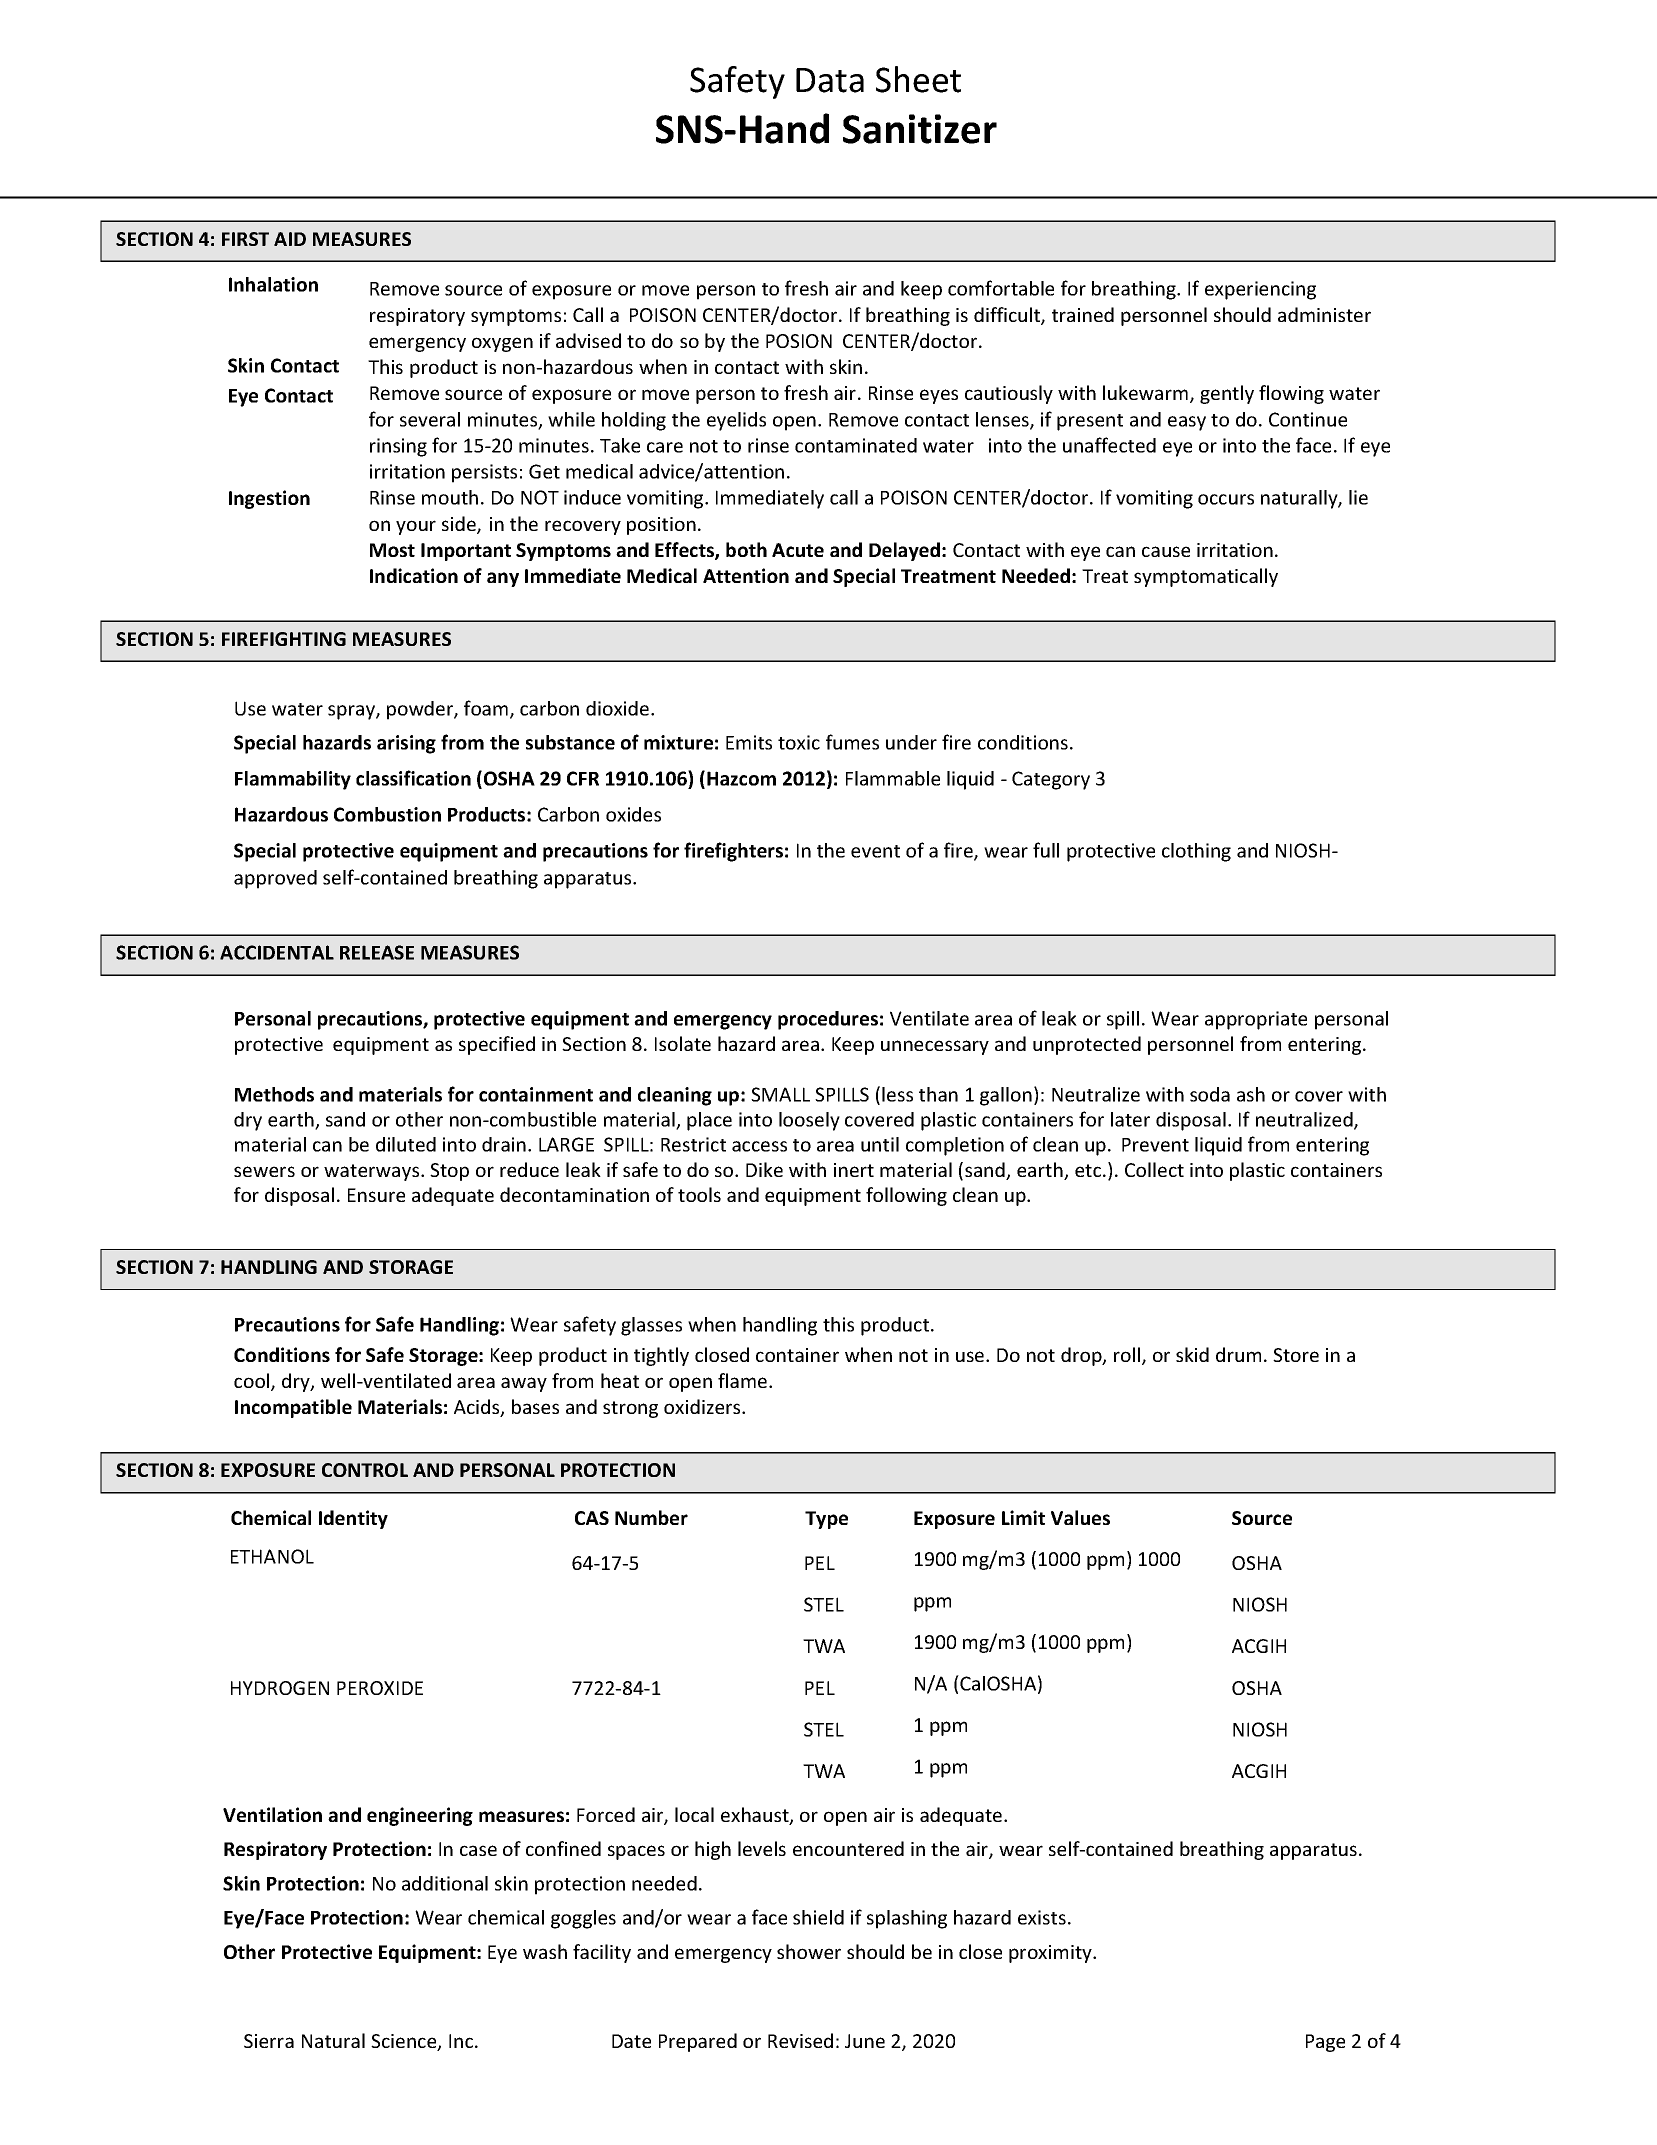 This page has width=1657, height=2145. I want to click on Values, so click(1080, 1517).
